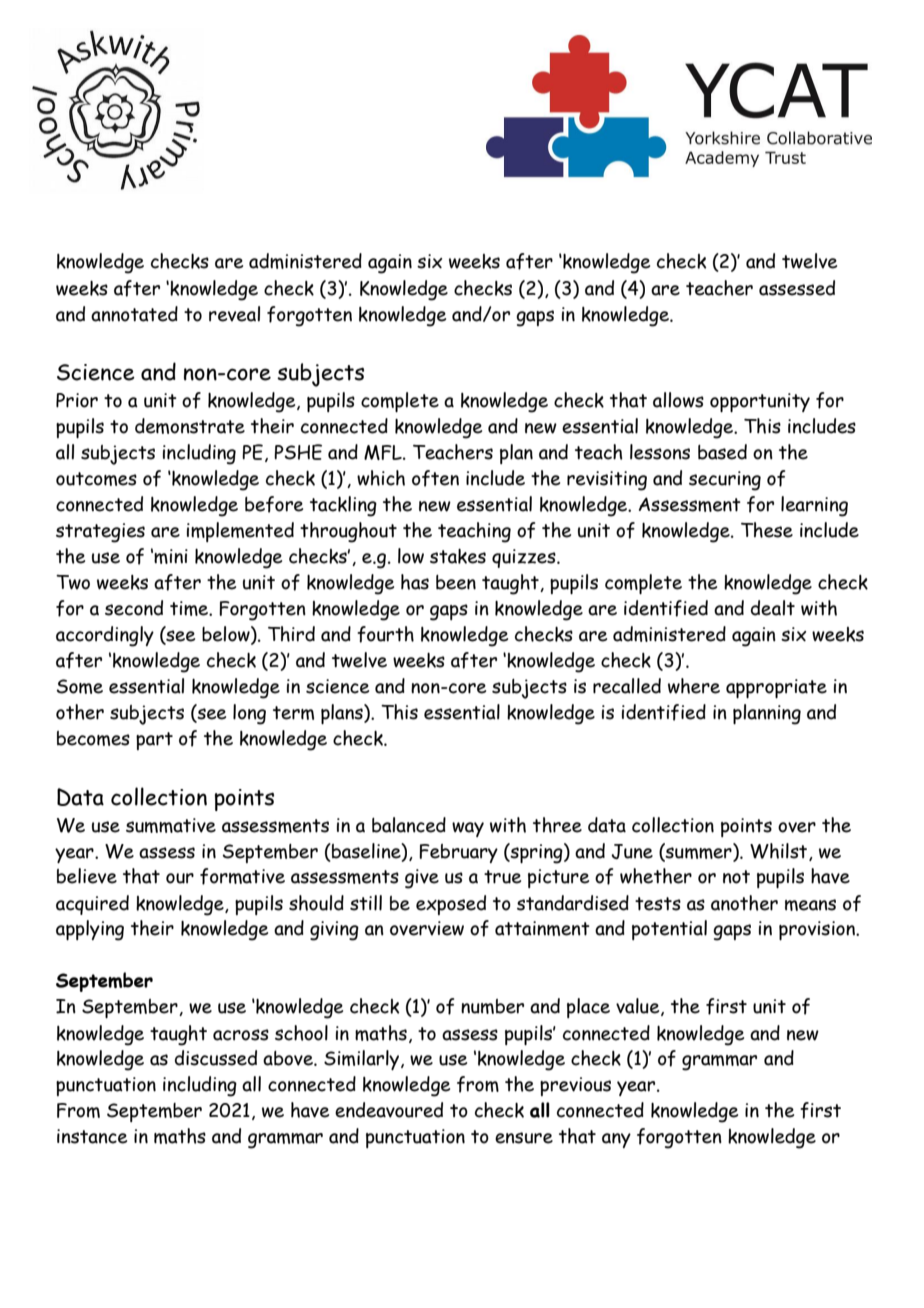  What do you see at coordinates (234, 314) in the document?
I see `reveal` at bounding box center [234, 314].
